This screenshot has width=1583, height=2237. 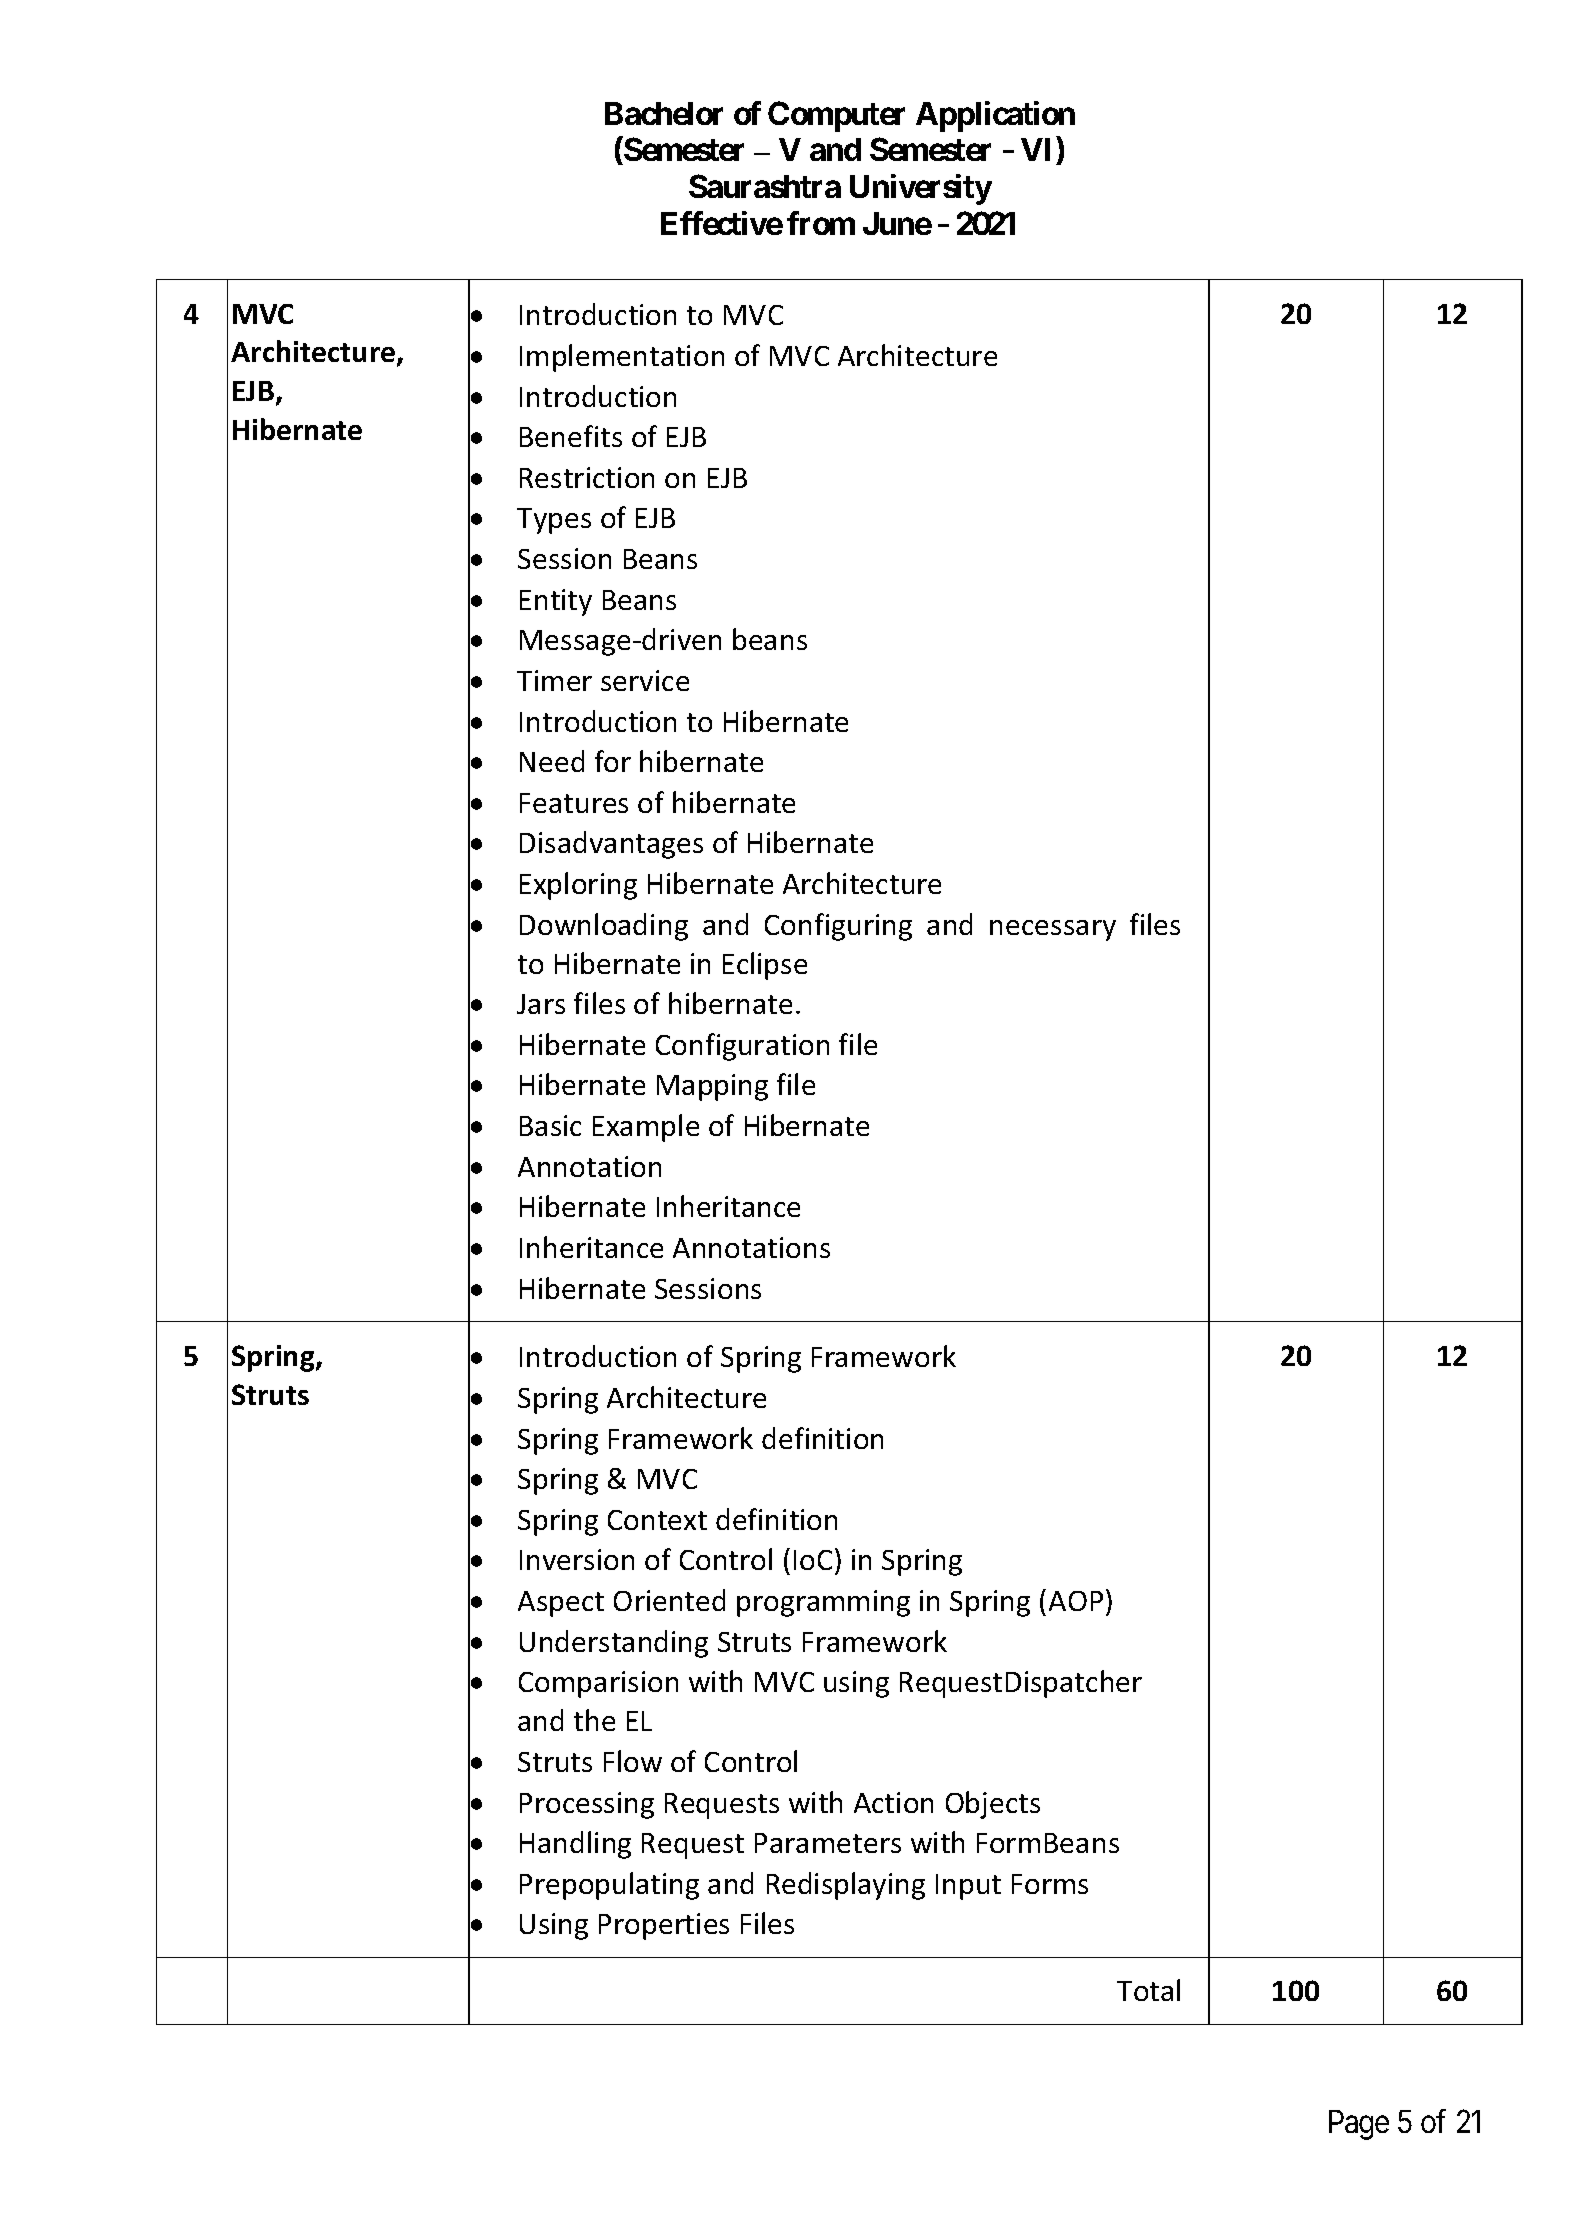 What do you see at coordinates (1053, 930) in the screenshot?
I see `necessary` at bounding box center [1053, 930].
